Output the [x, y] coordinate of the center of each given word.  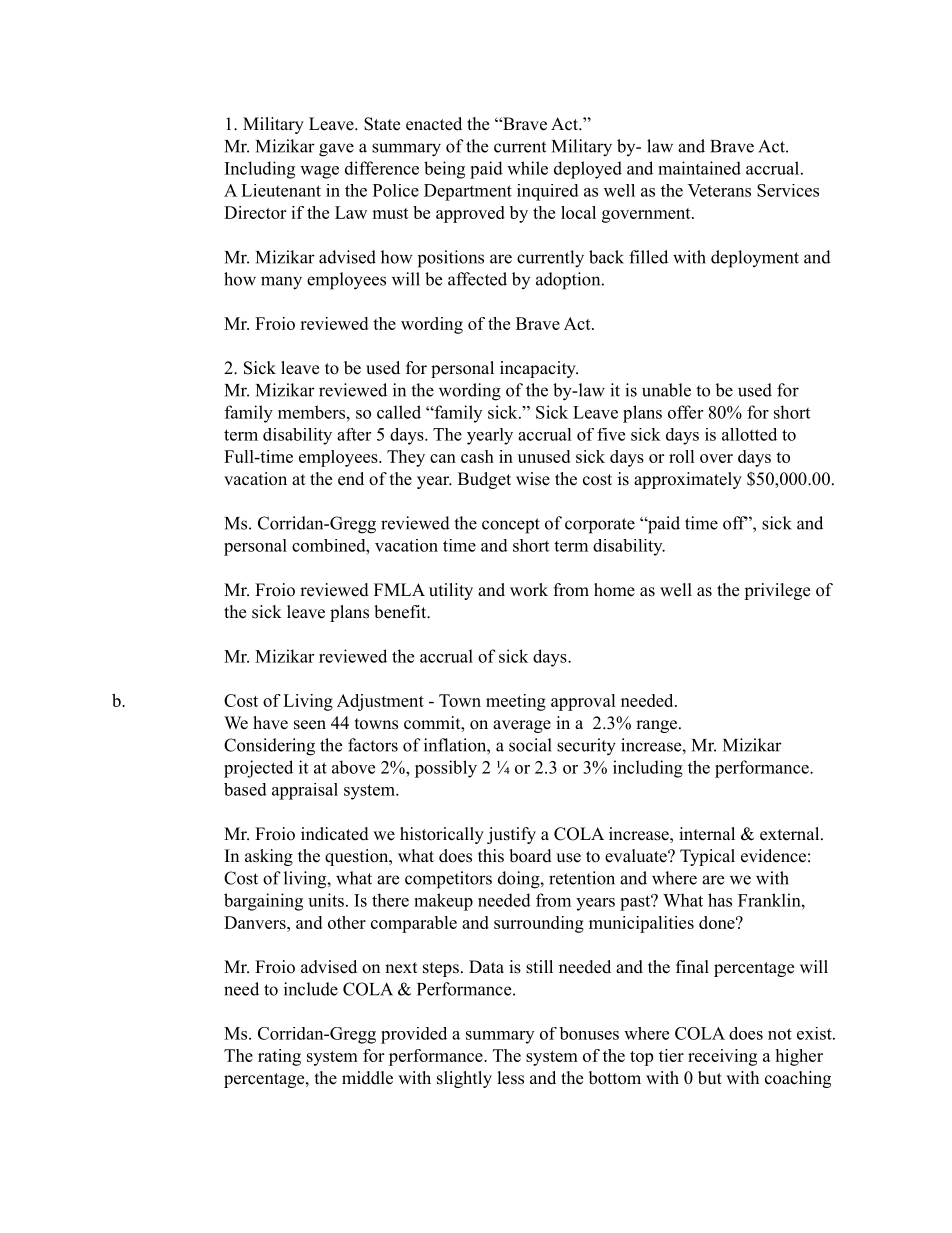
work [529, 590]
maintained [699, 168]
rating [279, 1057]
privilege [777, 591]
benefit [401, 612]
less [511, 1078]
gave [336, 150]
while [527, 168]
